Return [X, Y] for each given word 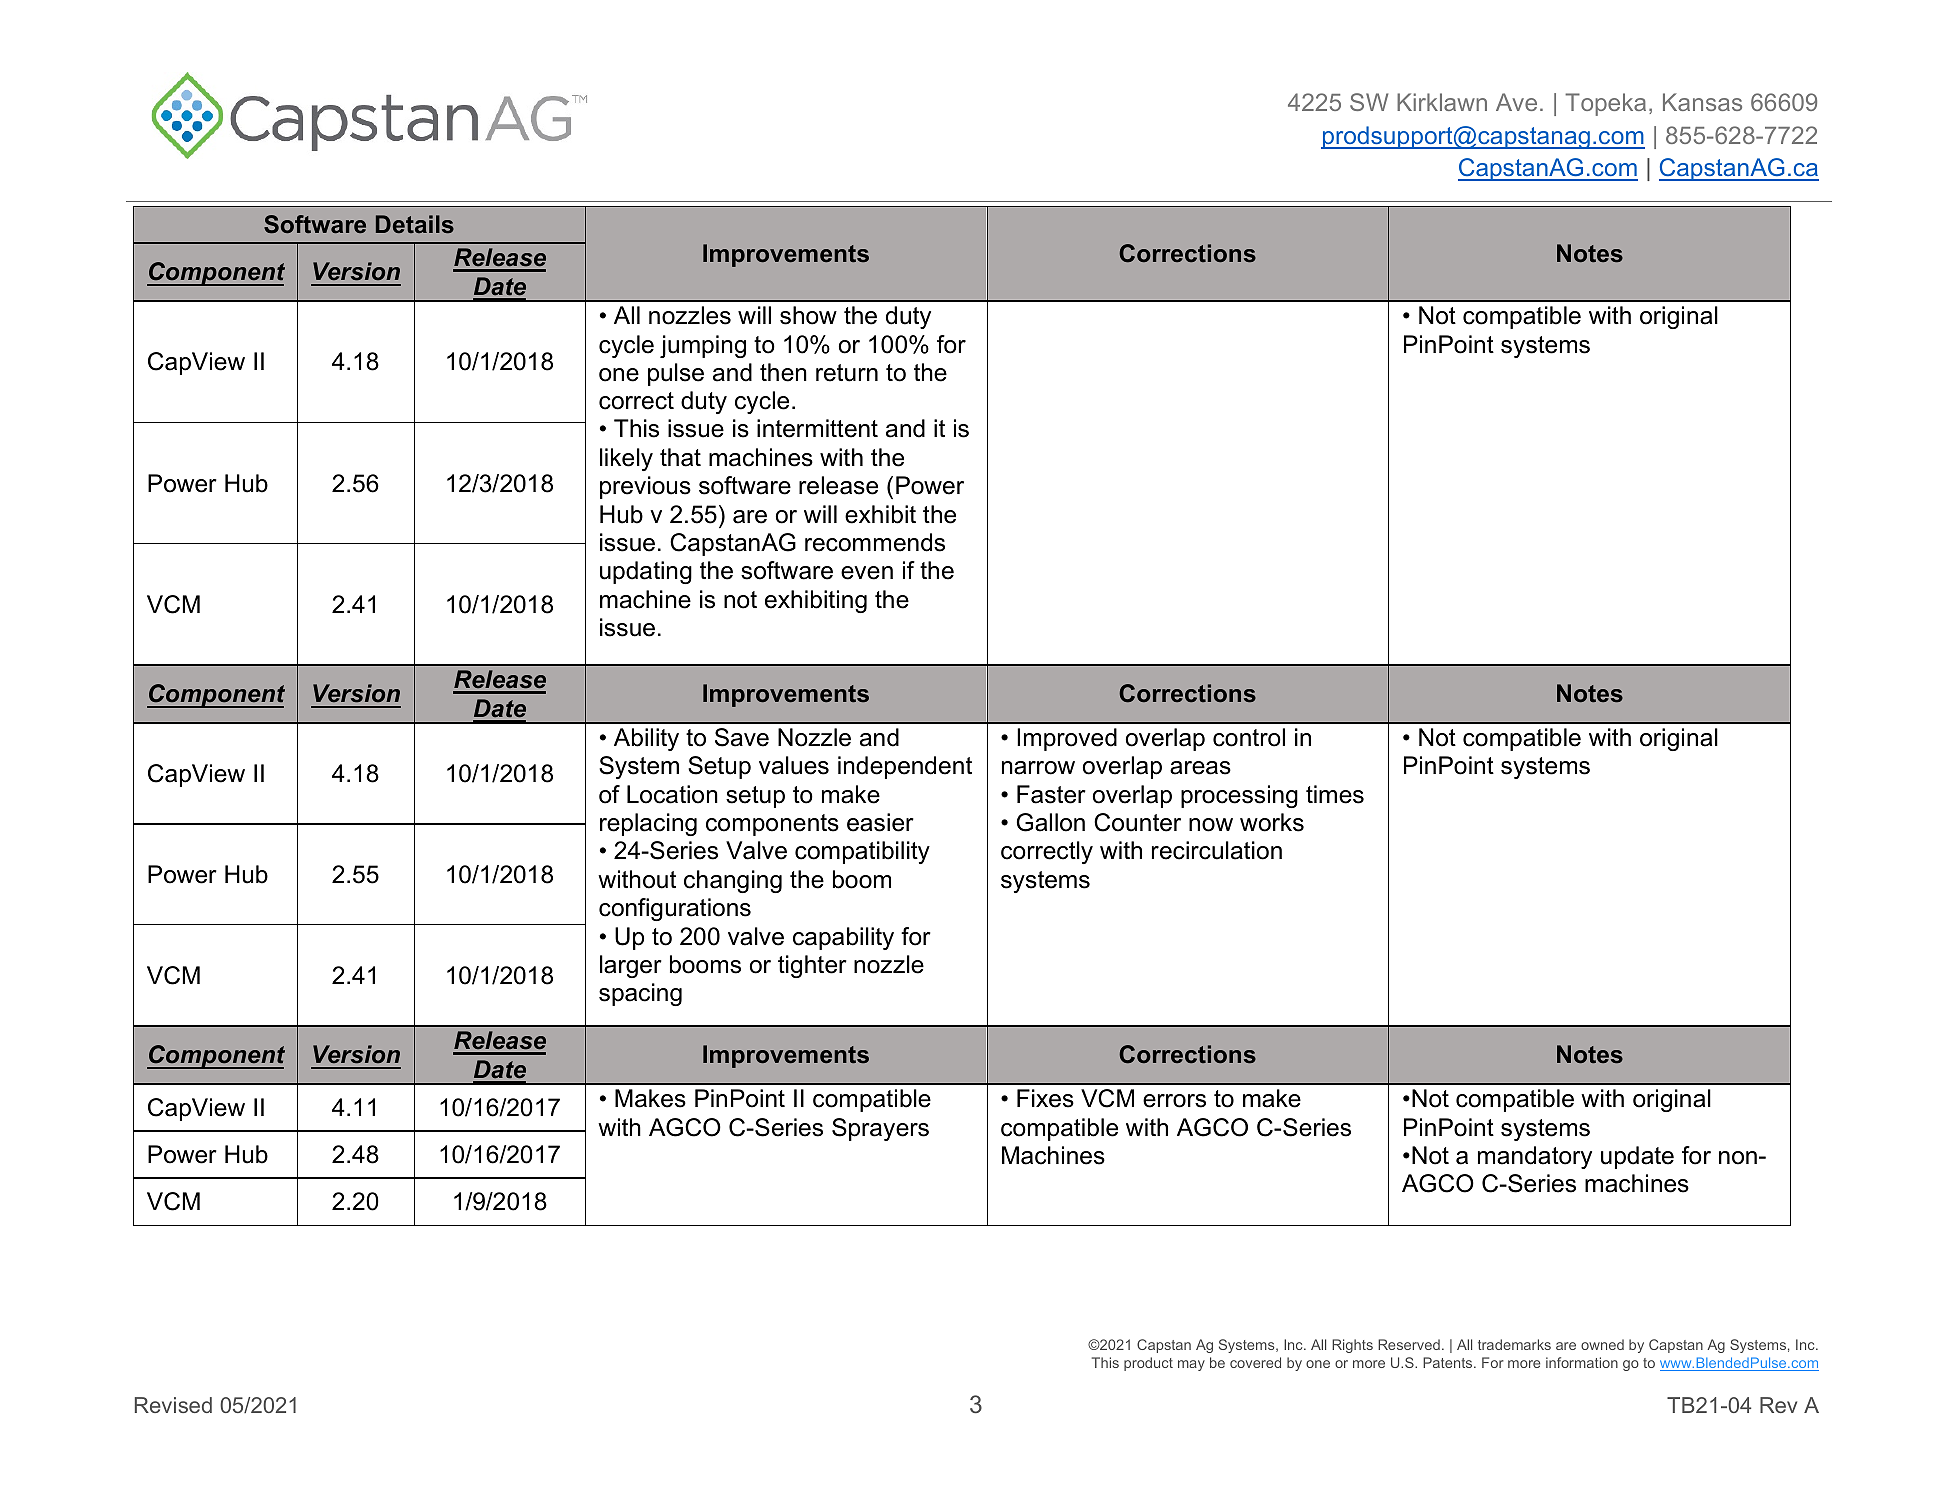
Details [415, 224]
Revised [173, 1405]
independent [905, 767]
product [1148, 1364]
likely [626, 459]
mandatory [1535, 1157]
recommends [875, 542]
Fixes [1045, 1098]
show [808, 315]
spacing [640, 994]
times [1335, 794]
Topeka [1605, 104]
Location [672, 794]
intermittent [817, 428]
